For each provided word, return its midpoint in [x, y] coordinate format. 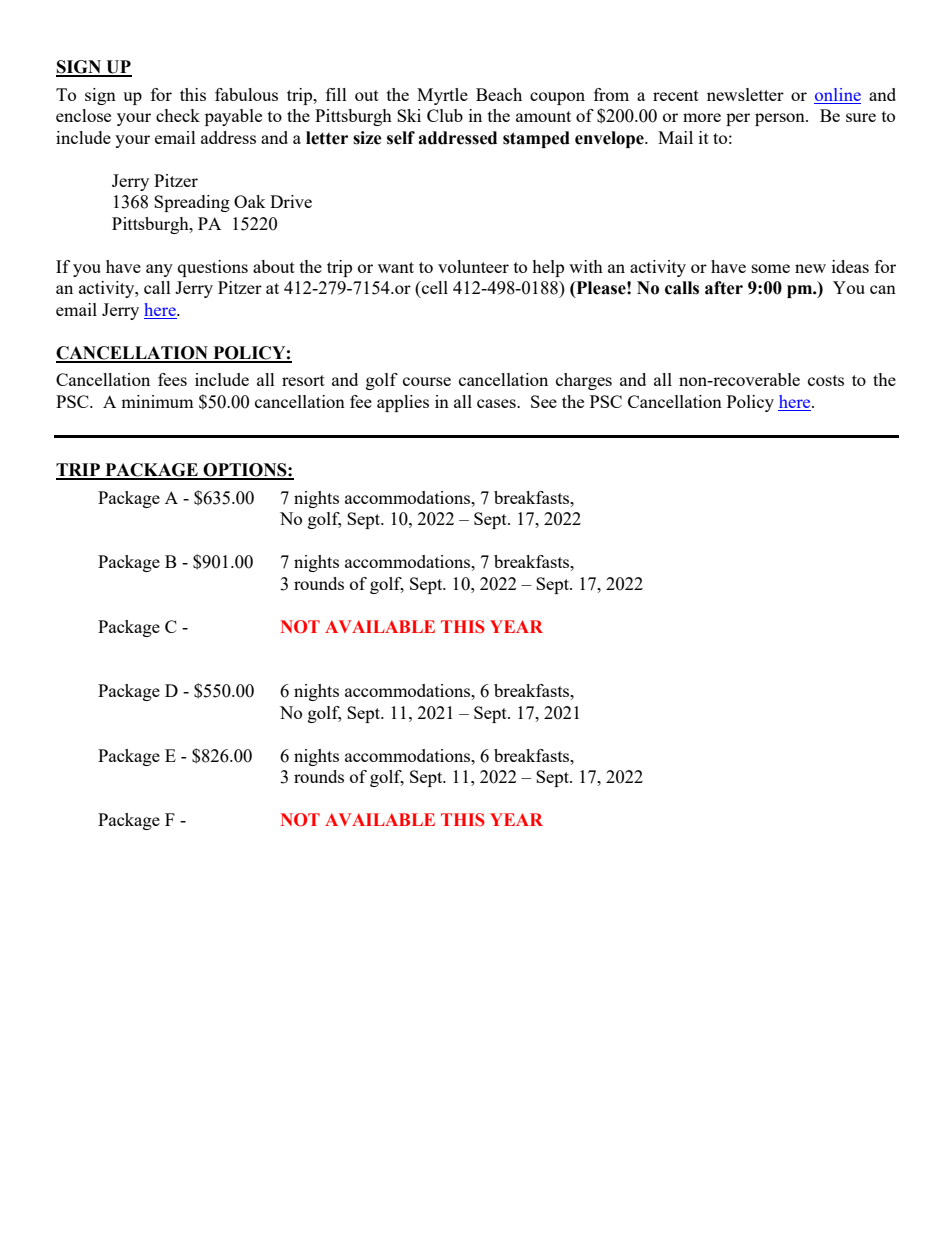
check [178, 115]
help [548, 268]
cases [497, 403]
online [837, 96]
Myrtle [442, 96]
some [771, 268]
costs [826, 380]
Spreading [192, 203]
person [781, 119]
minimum [157, 401]
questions [213, 268]
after [724, 288]
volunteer [473, 266]
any [159, 270]
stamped [536, 139]
